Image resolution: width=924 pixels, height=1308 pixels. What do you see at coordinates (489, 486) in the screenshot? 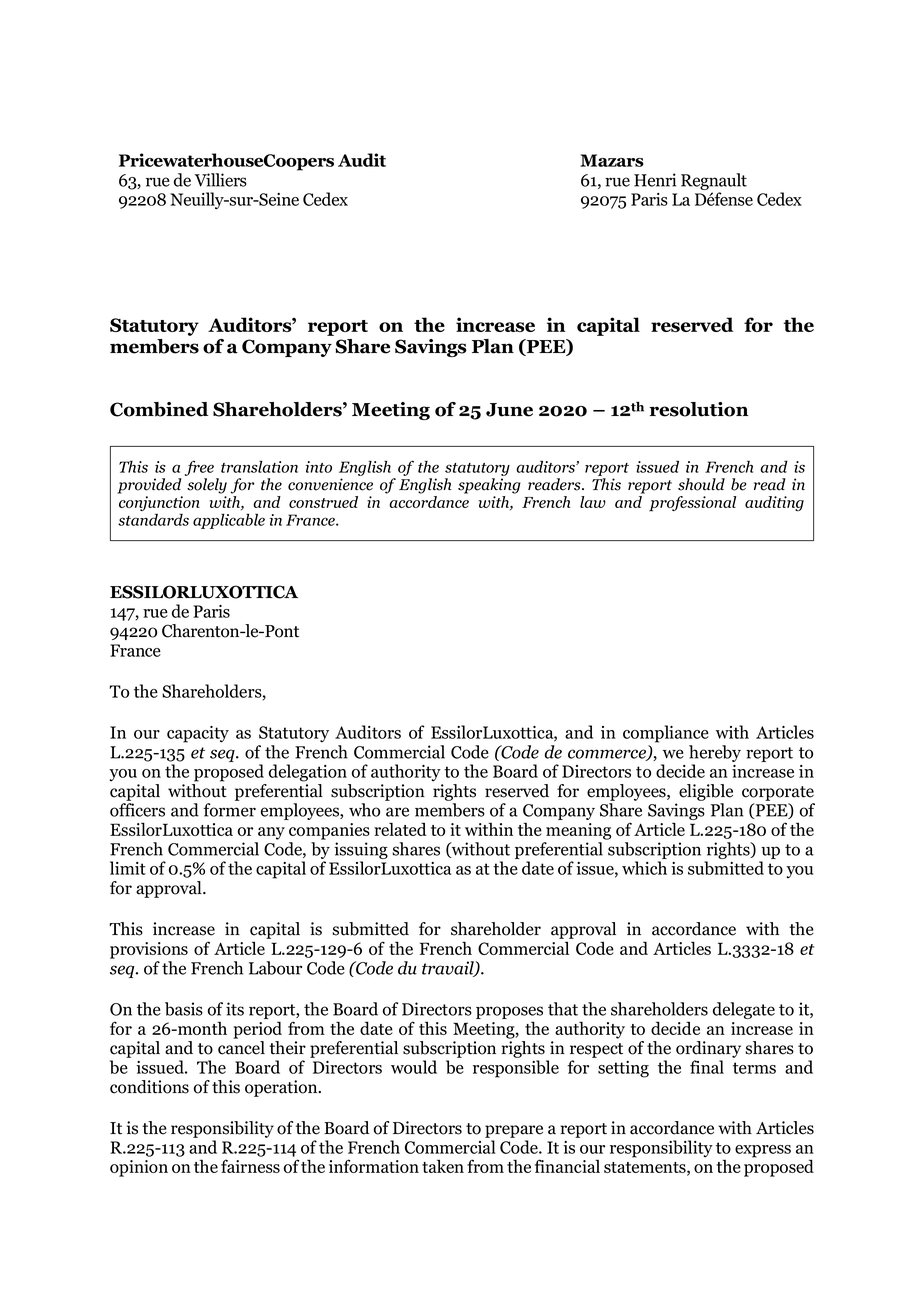
I see `speaking` at bounding box center [489, 486].
